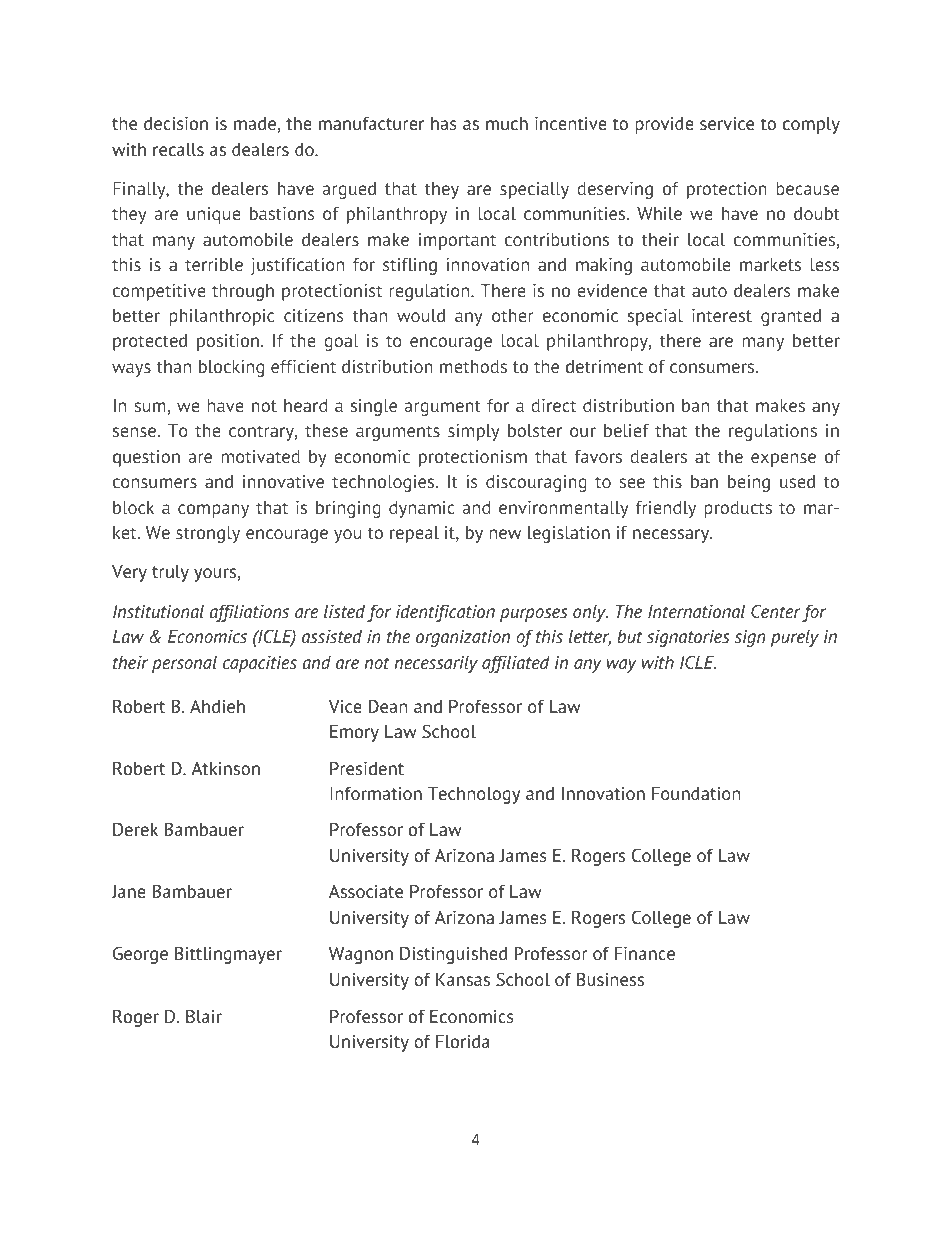 The height and width of the screenshot is (1233, 952). Describe the element at coordinates (178, 150) in the screenshot. I see `recalls` at that location.
